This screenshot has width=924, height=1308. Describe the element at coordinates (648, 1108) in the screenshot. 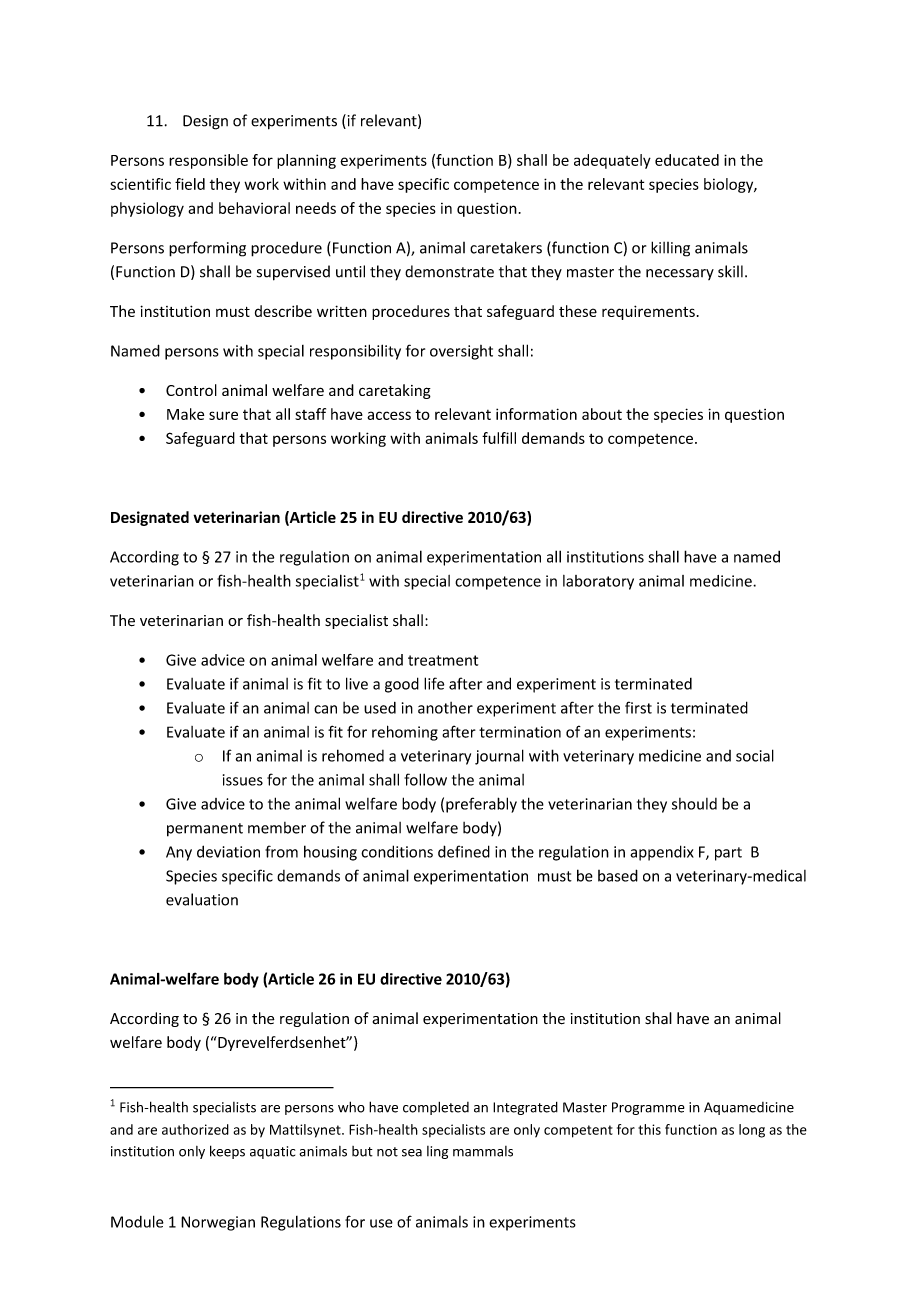

I see `Programme` at that location.
